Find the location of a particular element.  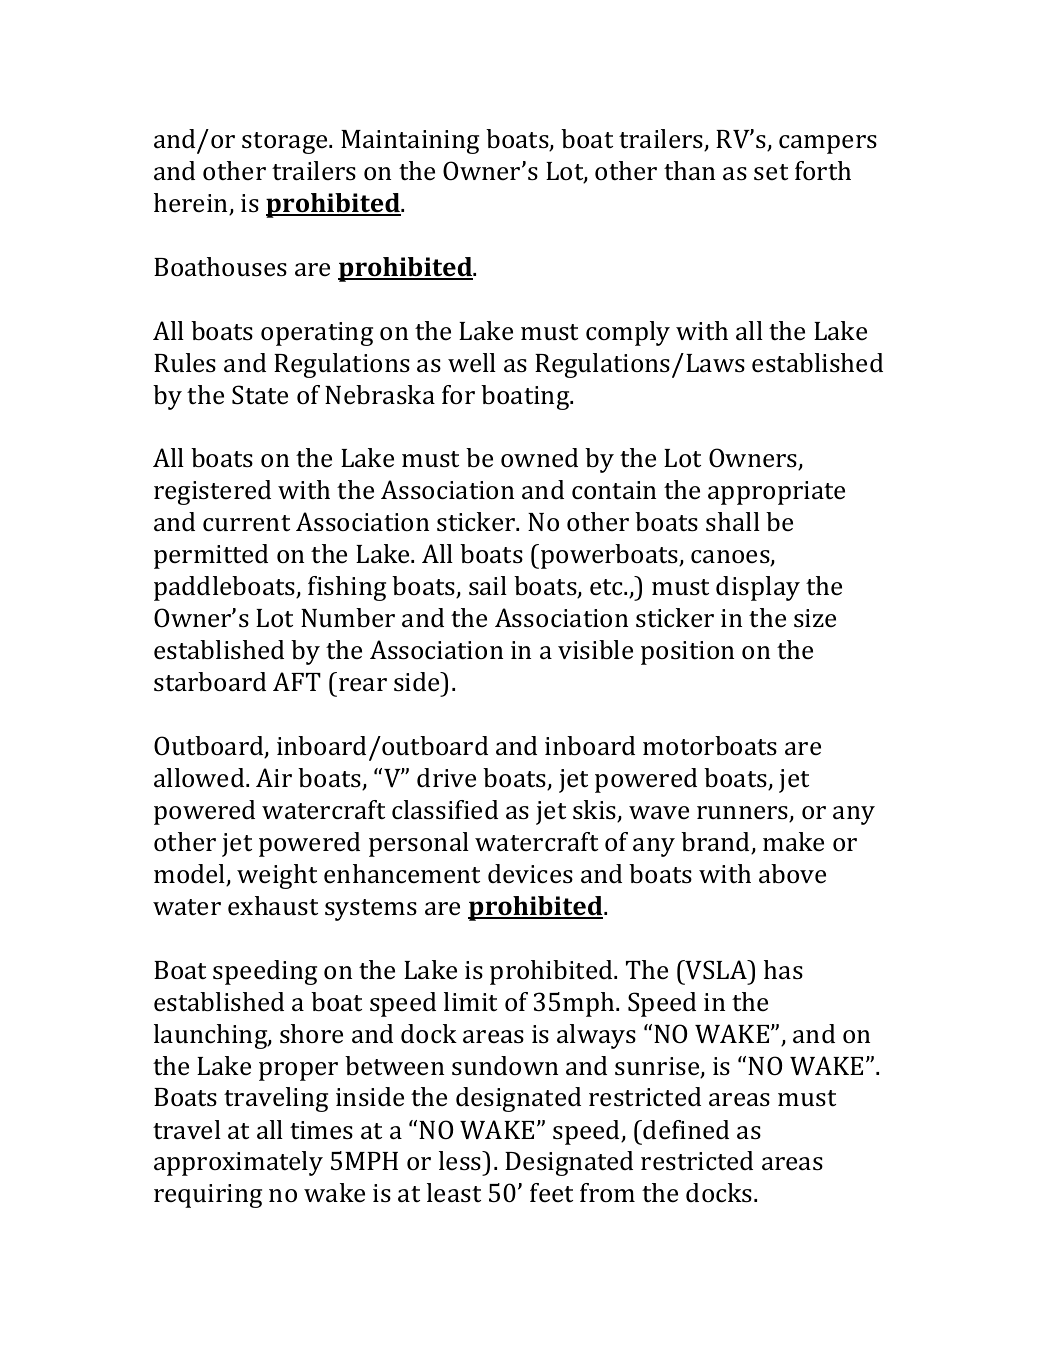

starboard is located at coordinates (210, 682).
